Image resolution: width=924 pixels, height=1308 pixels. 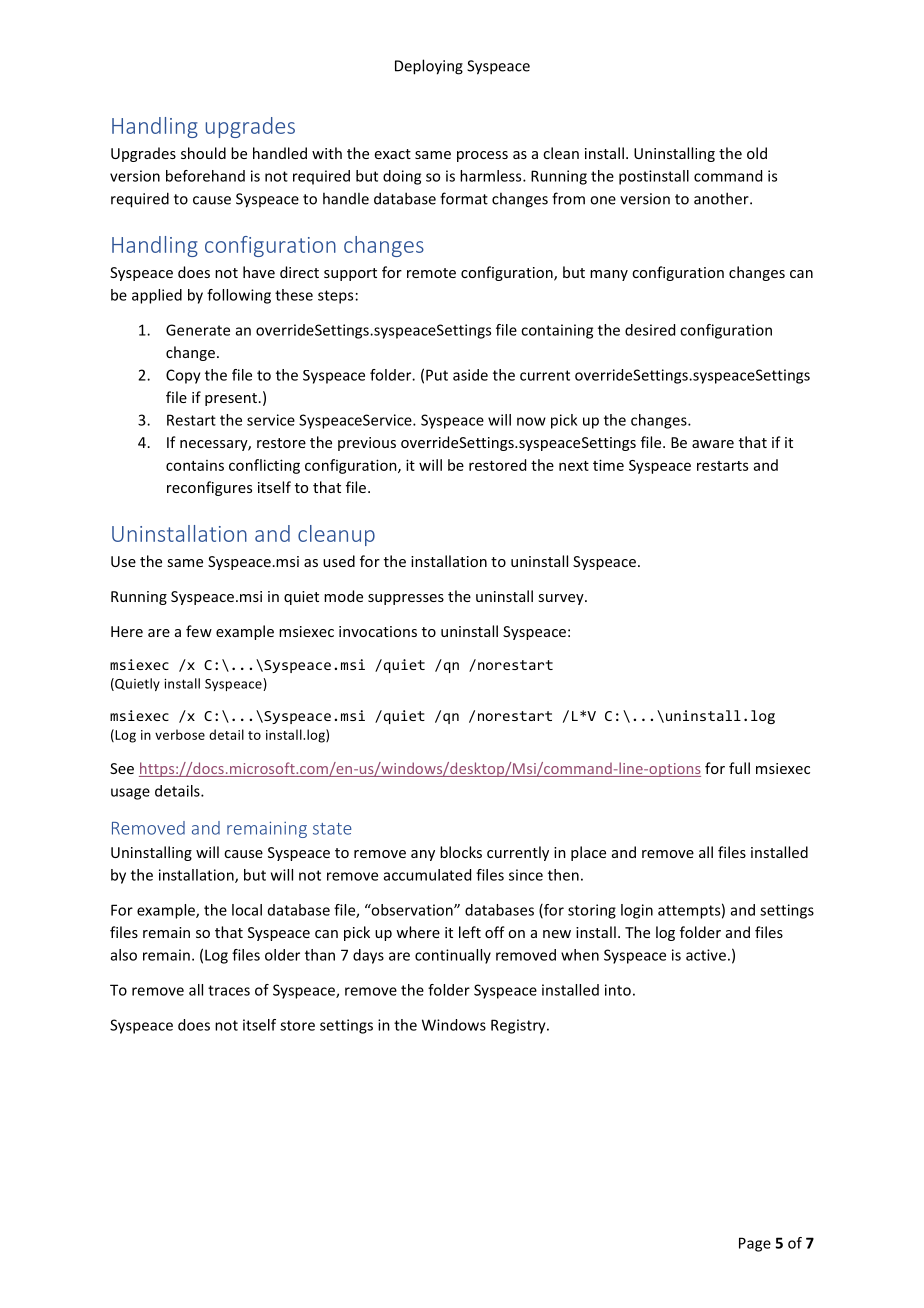 What do you see at coordinates (722, 198) in the image?
I see `another` at bounding box center [722, 198].
